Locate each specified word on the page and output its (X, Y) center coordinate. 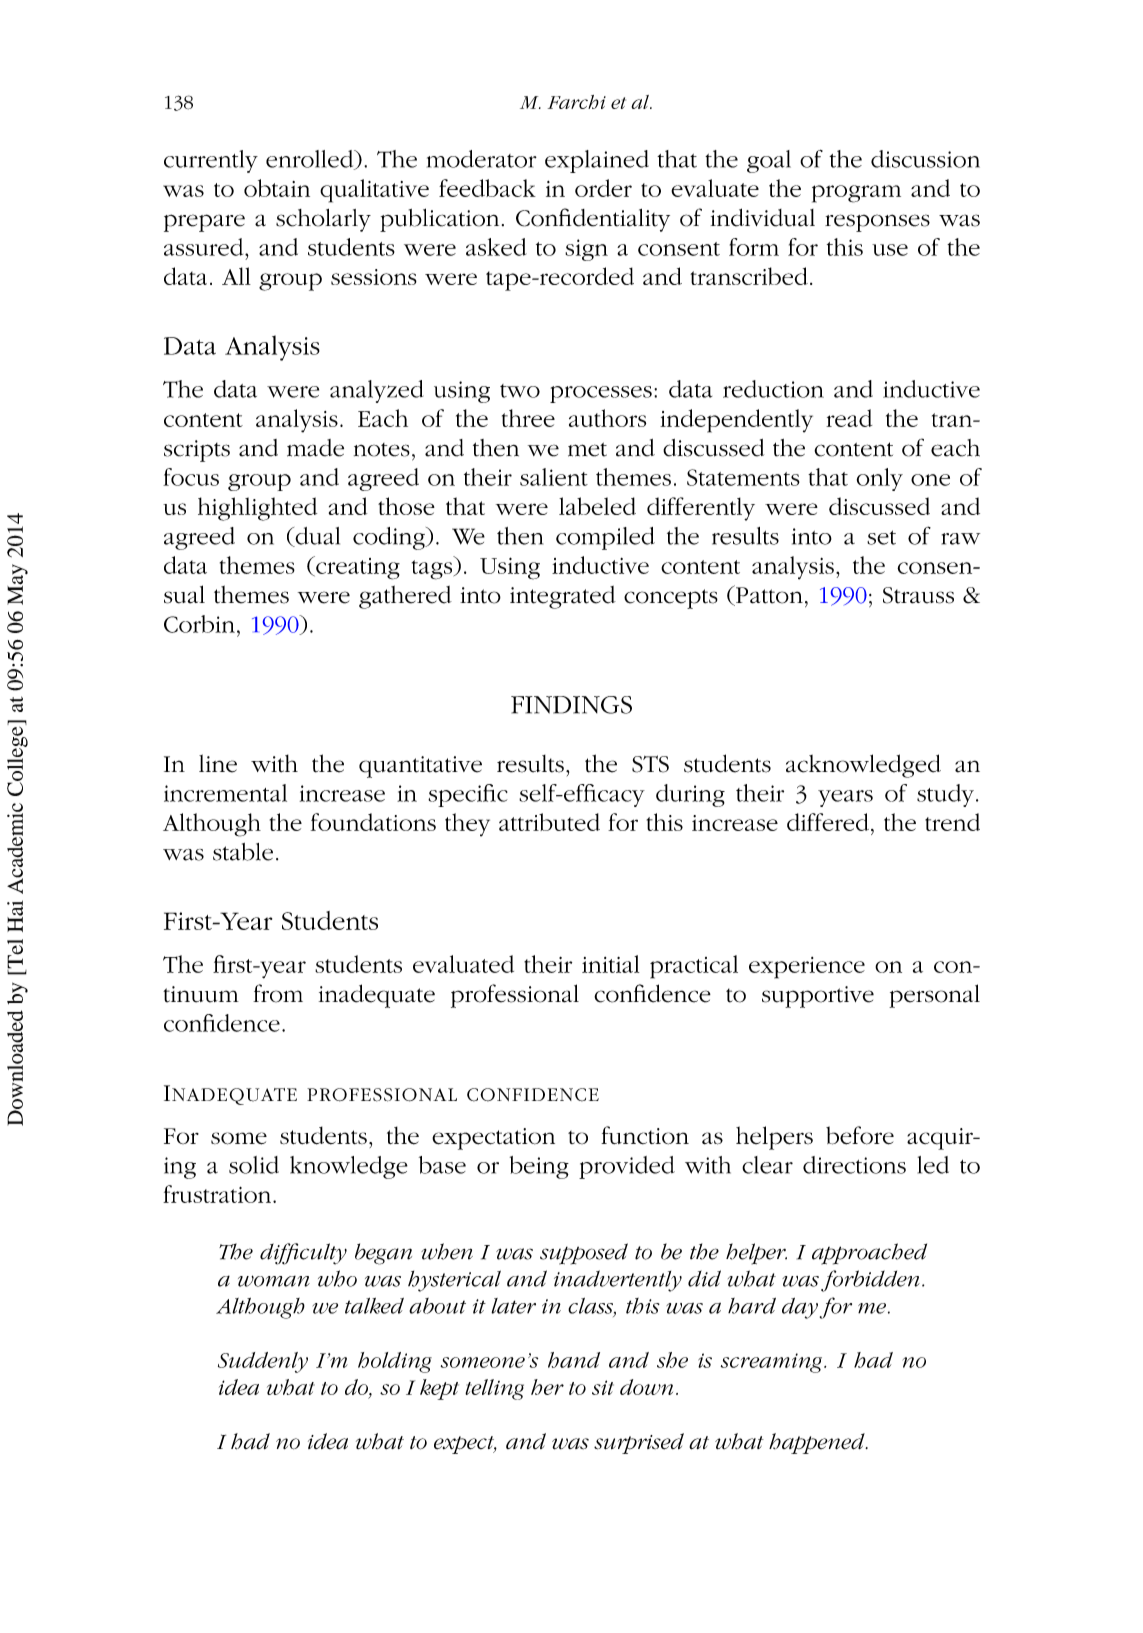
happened (818, 1443)
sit (603, 1387)
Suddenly (263, 1362)
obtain (277, 188)
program (856, 194)
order (603, 188)
